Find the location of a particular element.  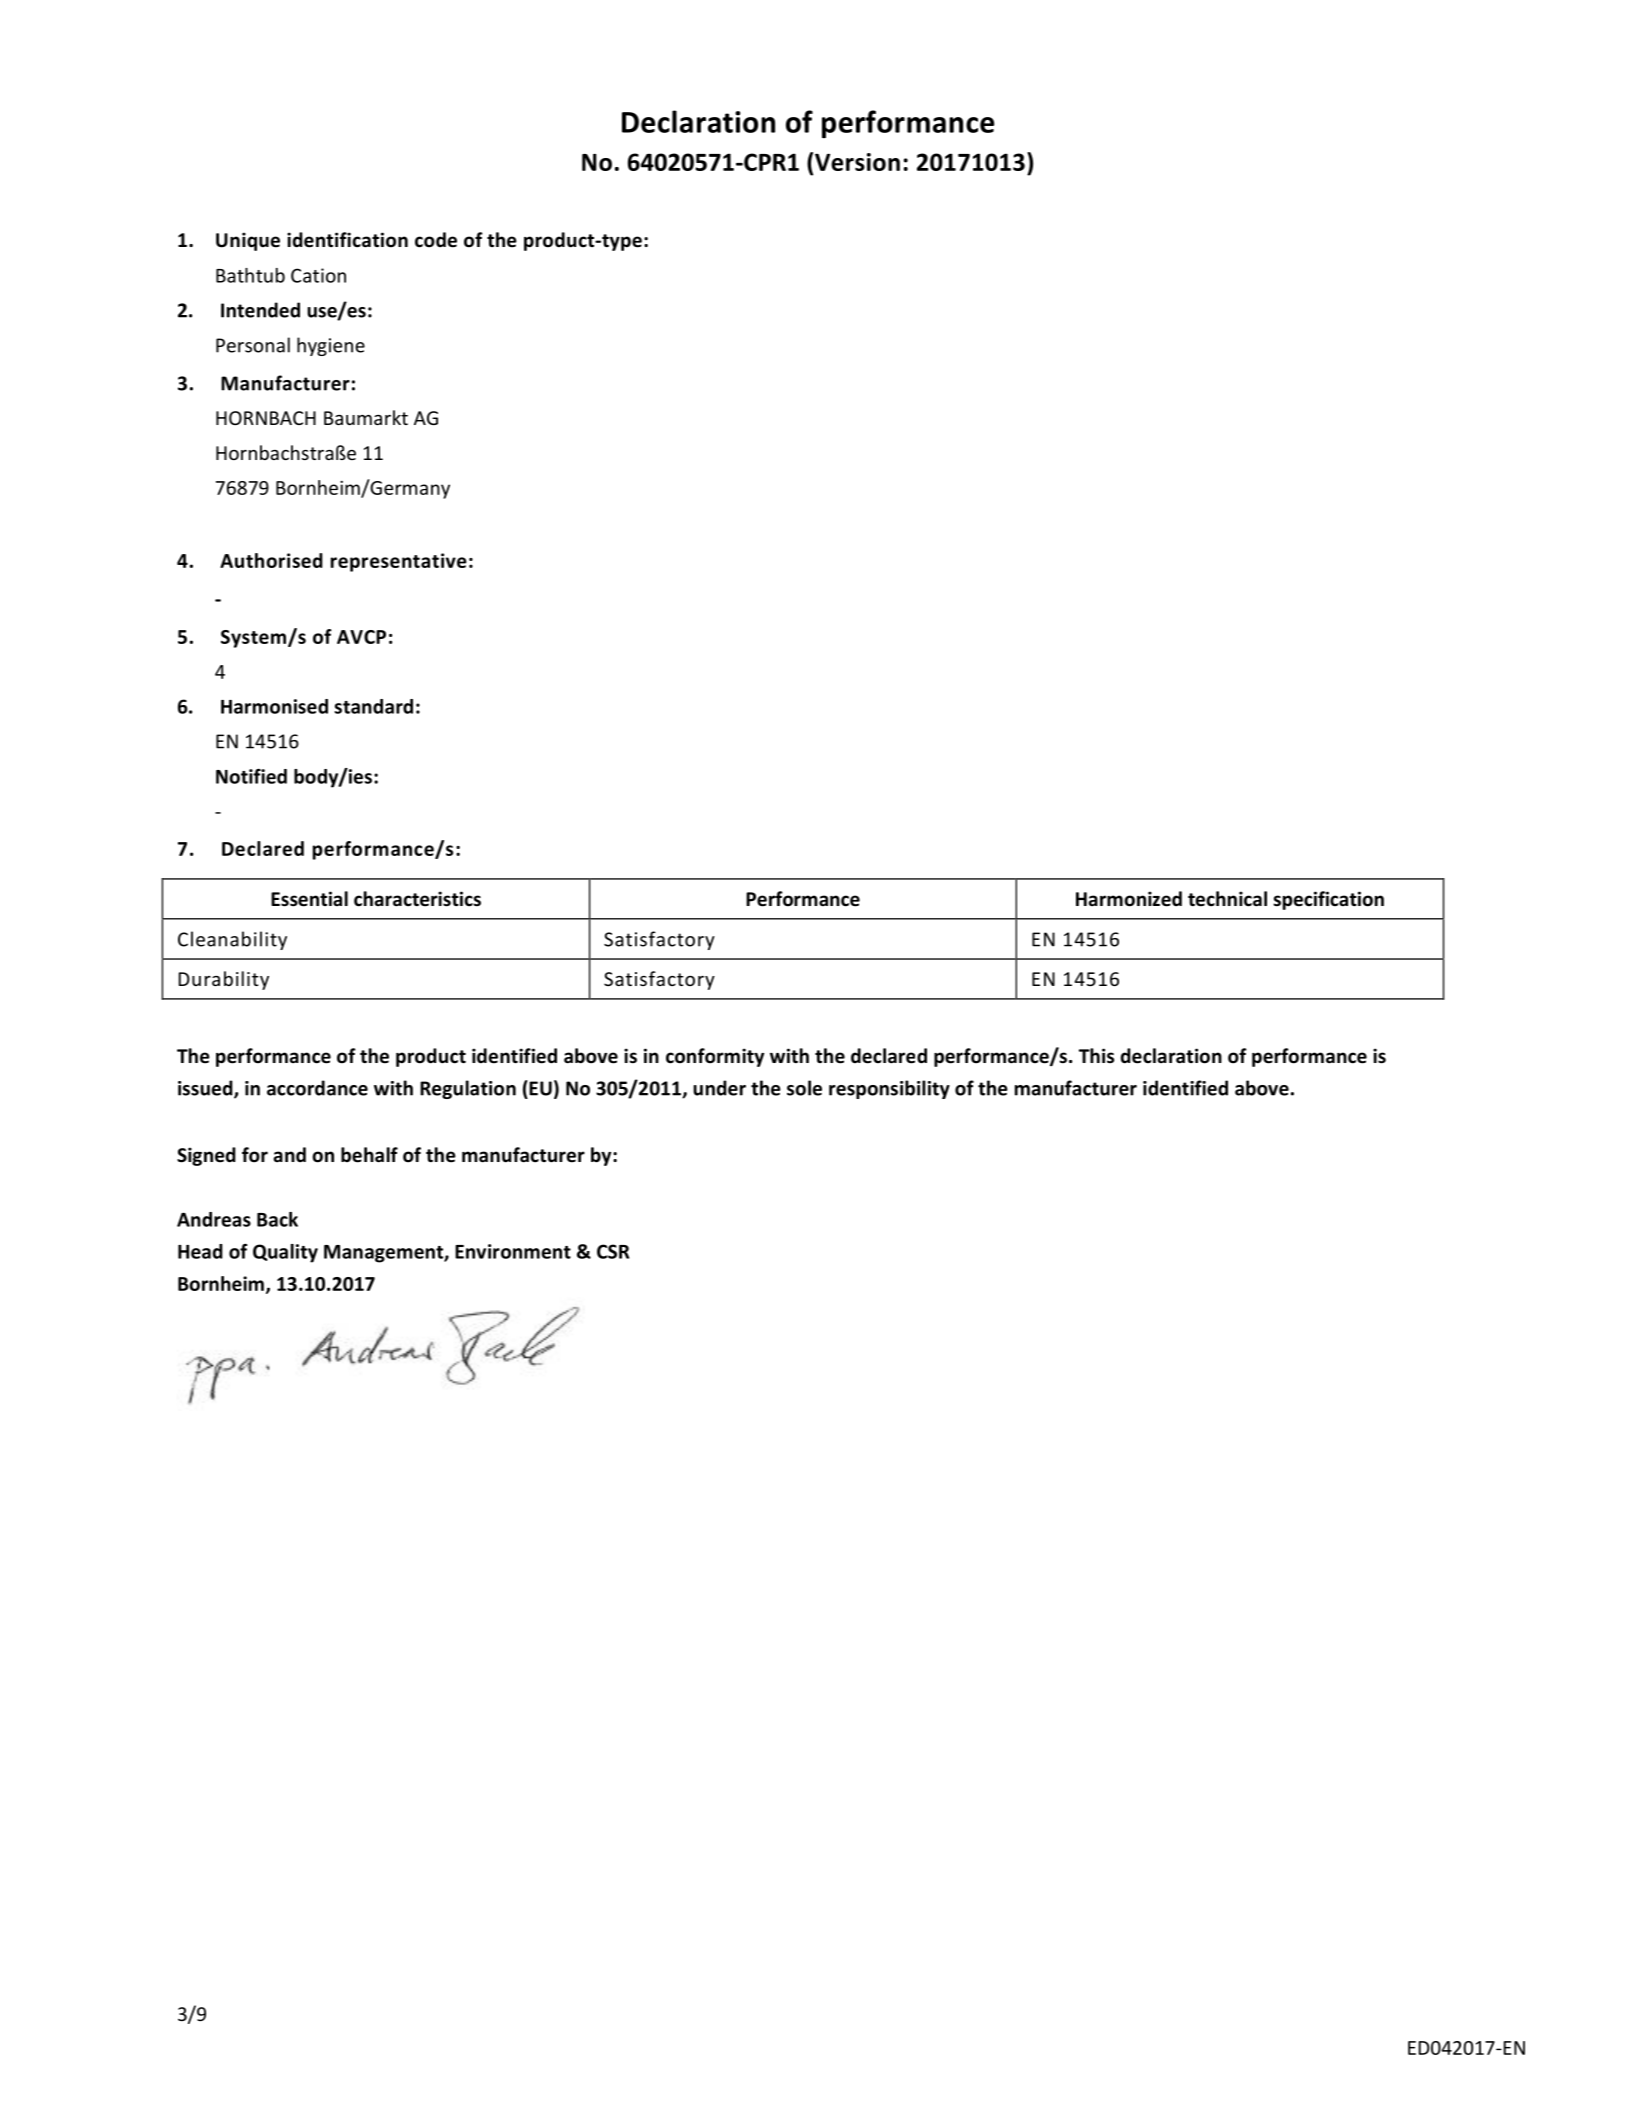

This is located at coordinates (1096, 1055).
